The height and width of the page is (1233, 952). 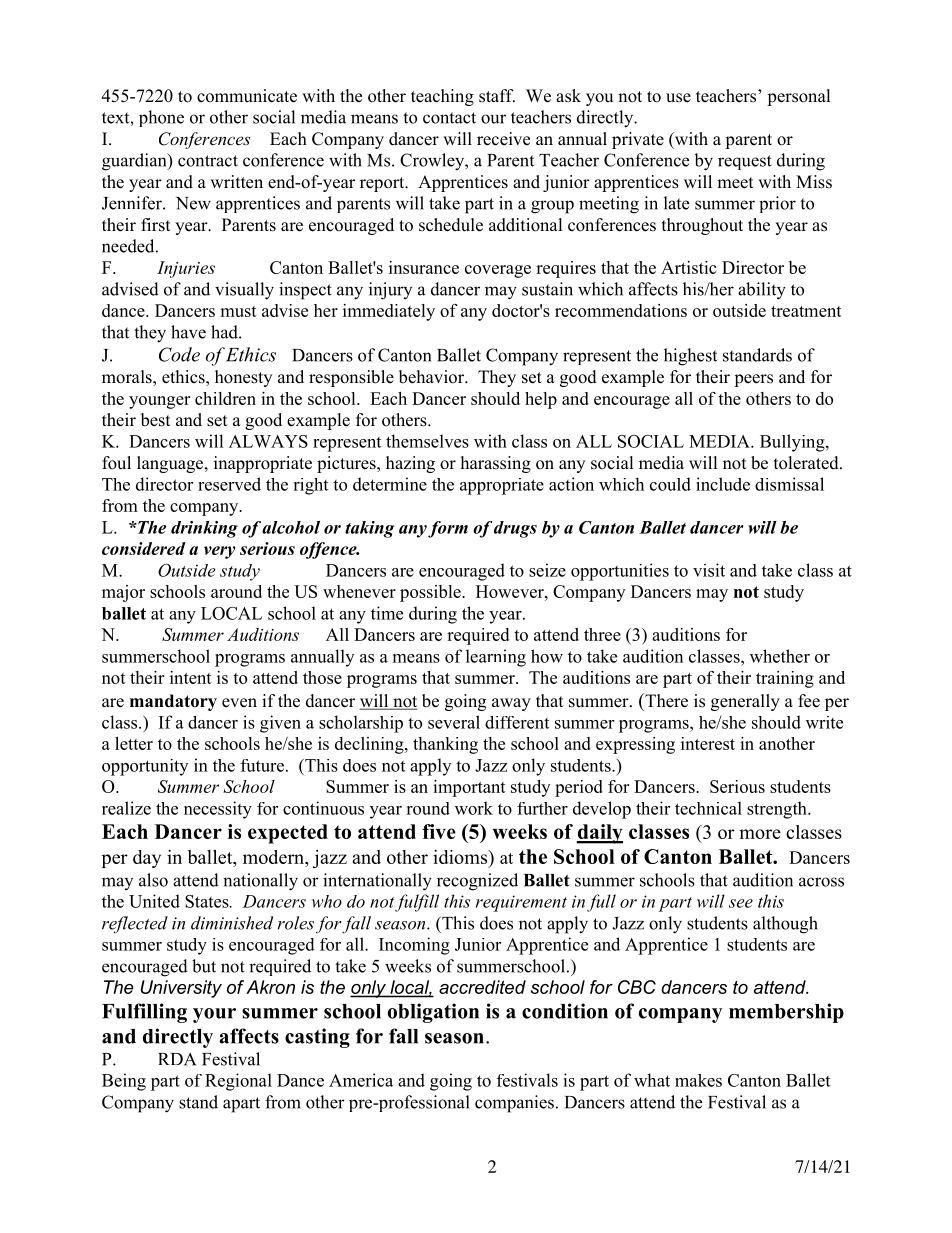 What do you see at coordinates (745, 162) in the page?
I see `request` at bounding box center [745, 162].
